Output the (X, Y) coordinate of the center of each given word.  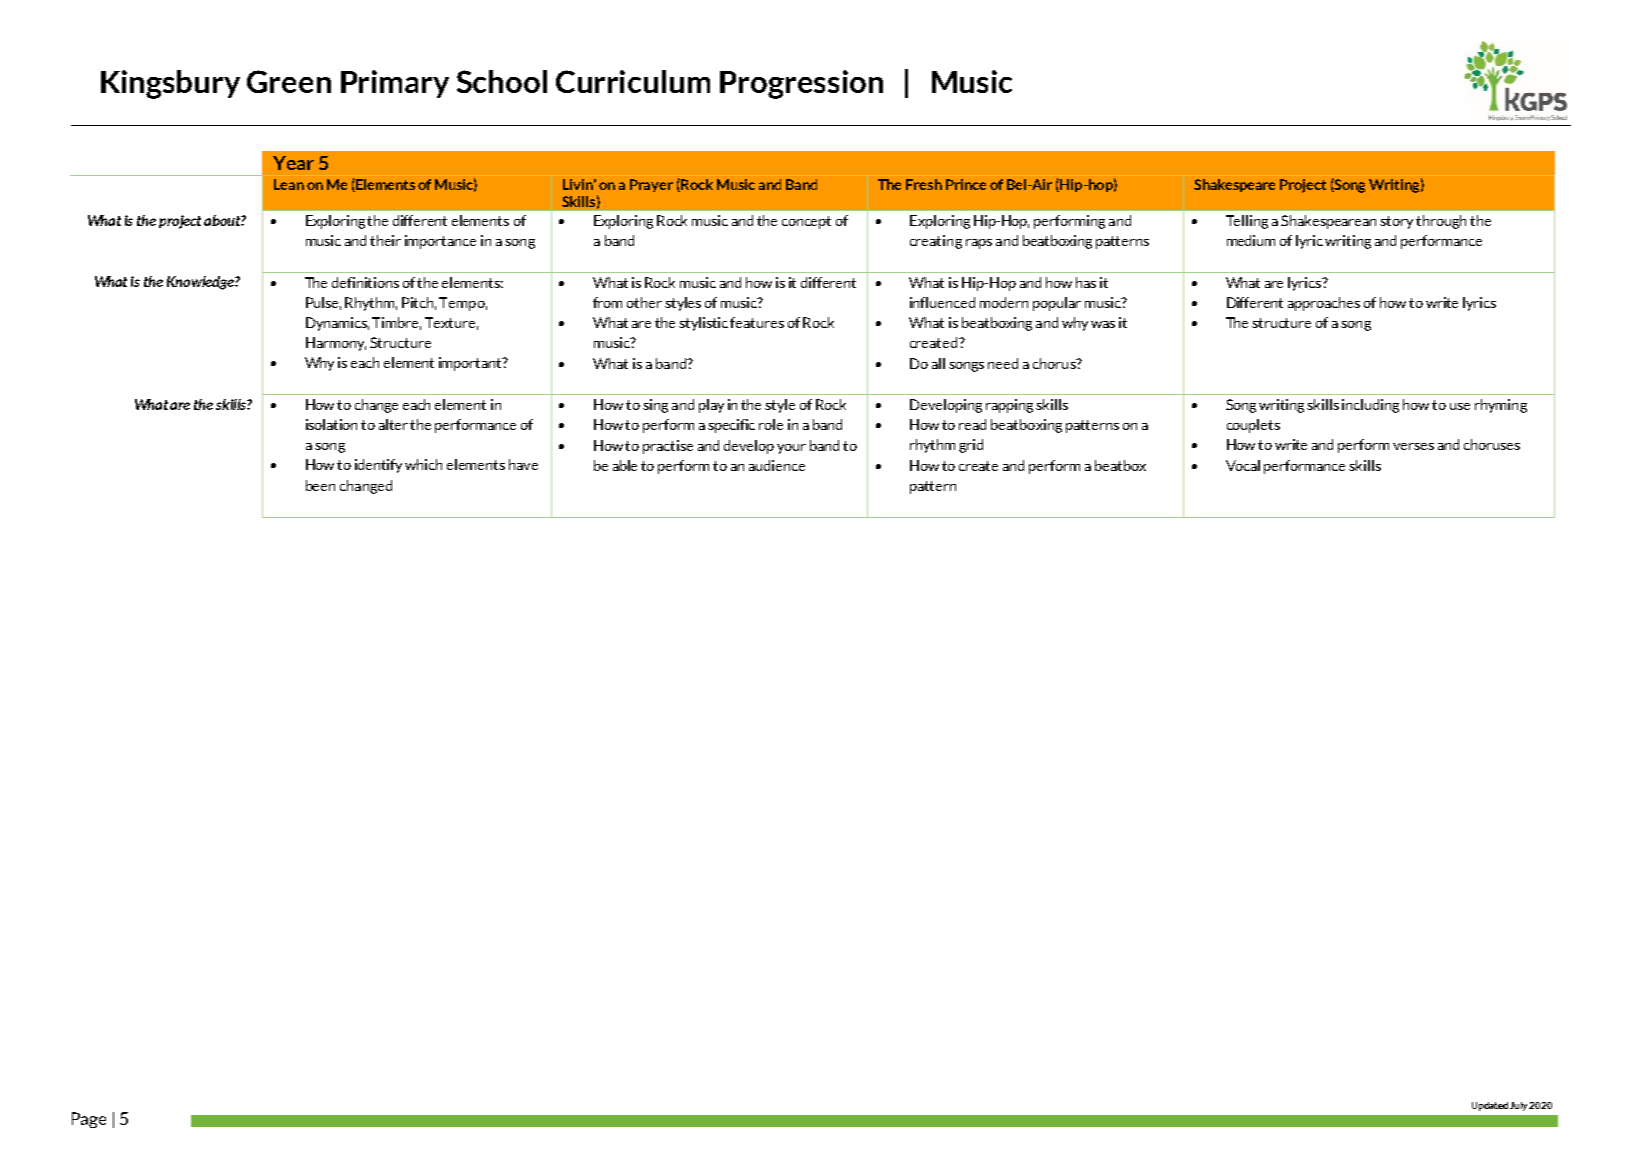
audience (777, 465)
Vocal (1243, 465)
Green (289, 81)
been (320, 485)
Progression (801, 84)
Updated (1490, 1106)
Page (89, 1120)
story (1396, 222)
